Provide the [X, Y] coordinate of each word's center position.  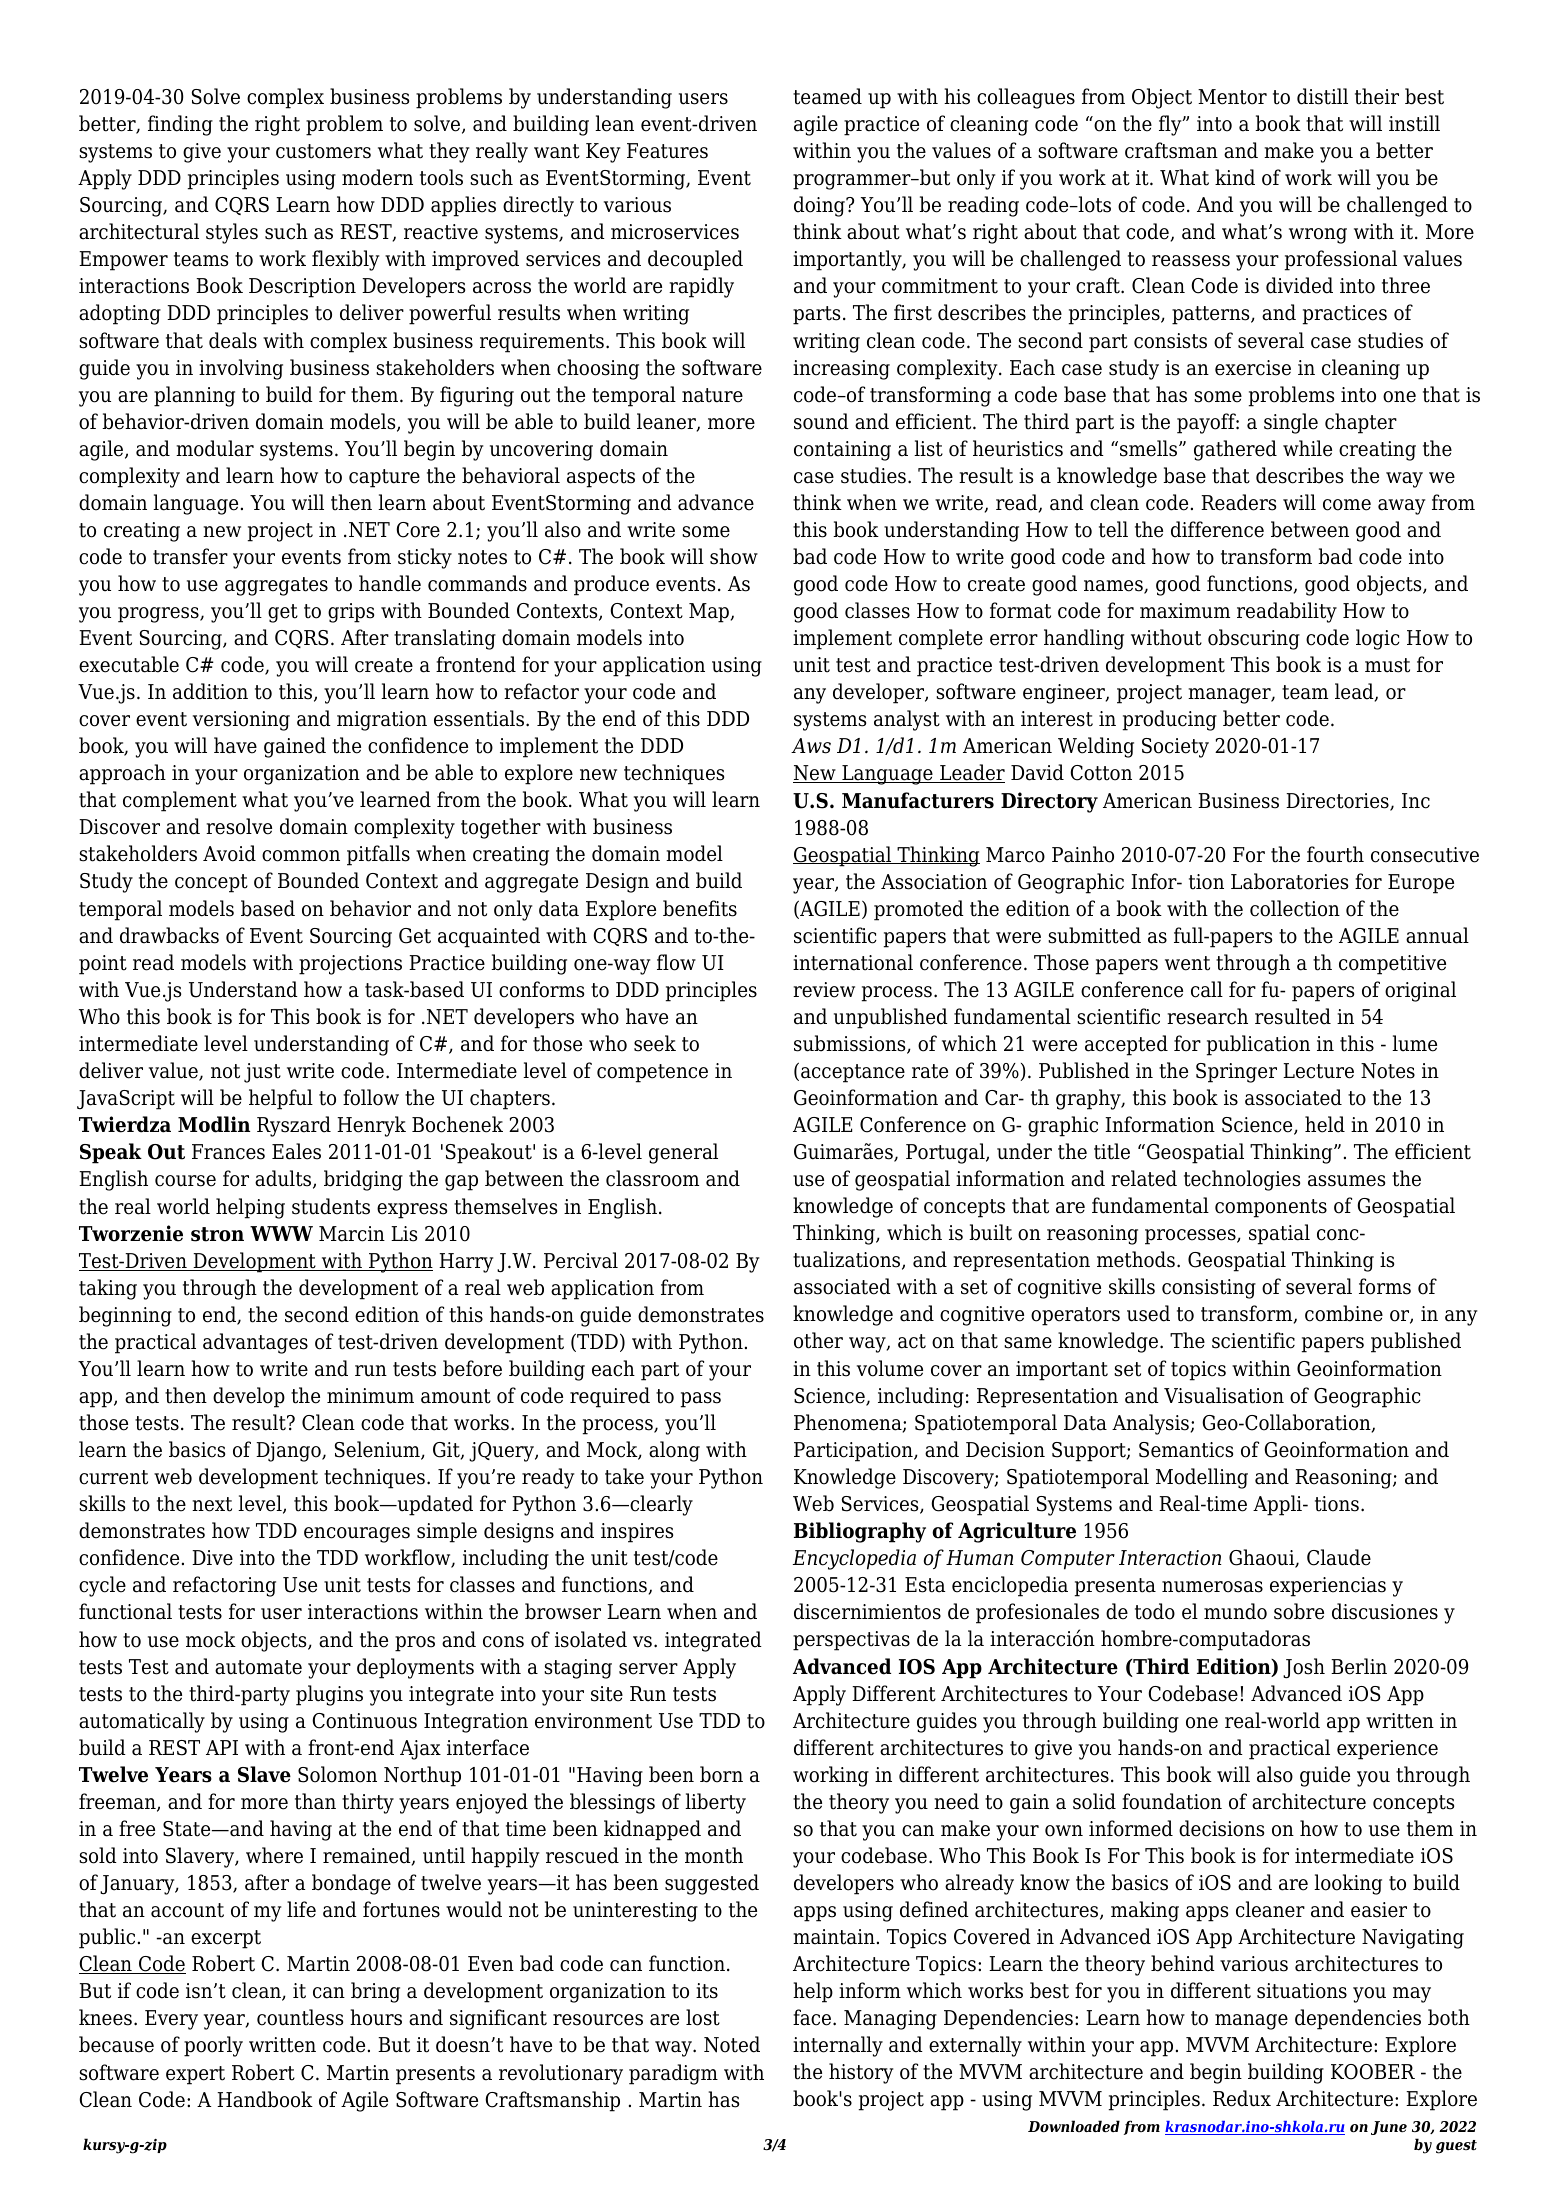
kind [1235, 177]
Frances [228, 1152]
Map [710, 613]
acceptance [853, 1073]
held [1325, 1124]
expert [195, 2075]
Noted [732, 2044]
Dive [212, 1558]
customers [323, 151]
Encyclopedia [854, 1559]
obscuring [1254, 639]
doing [820, 206]
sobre [1299, 1611]
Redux [1242, 2098]
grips [351, 613]
